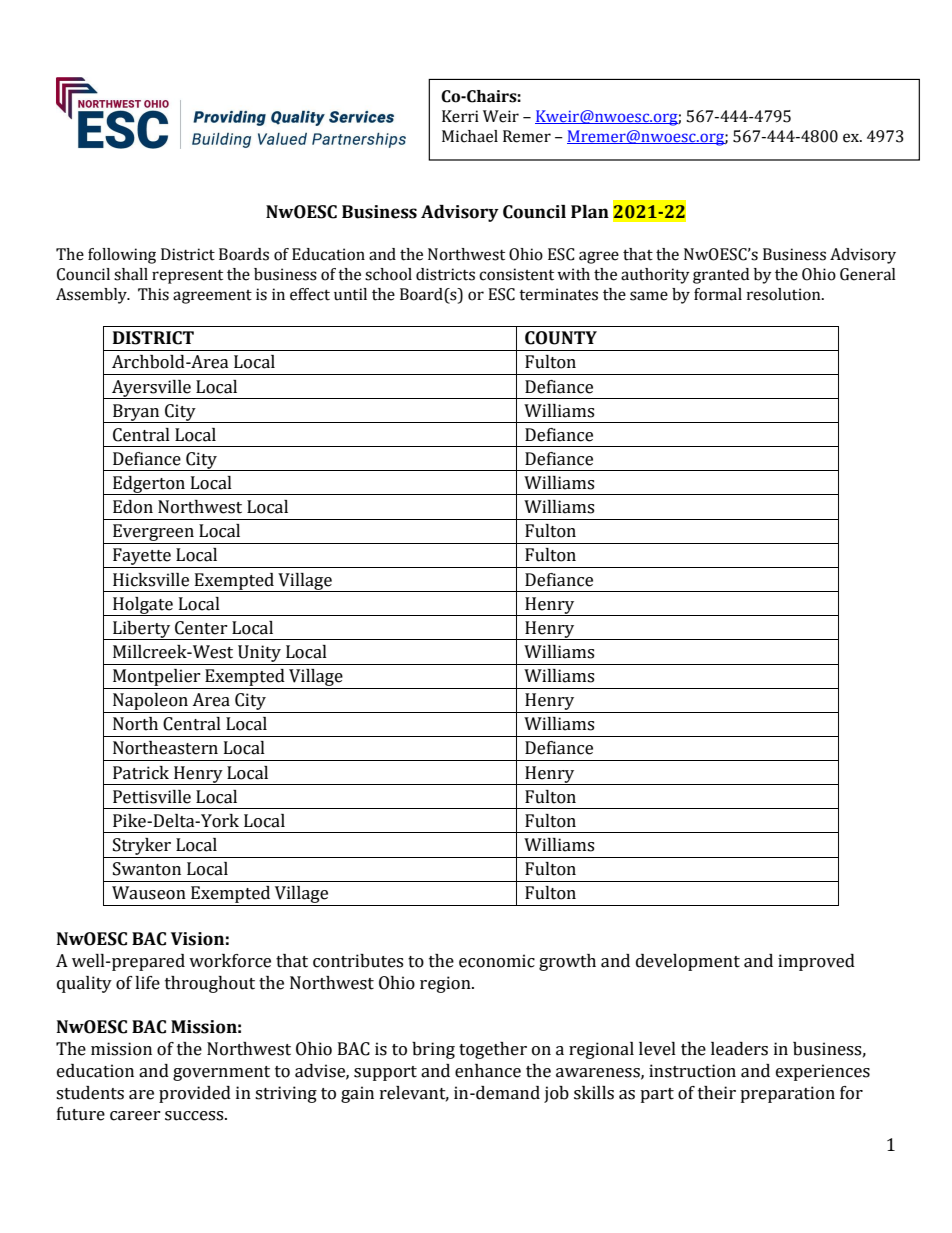 The image size is (952, 1233). Describe the element at coordinates (470, 136) in the image. I see `Michael` at that location.
